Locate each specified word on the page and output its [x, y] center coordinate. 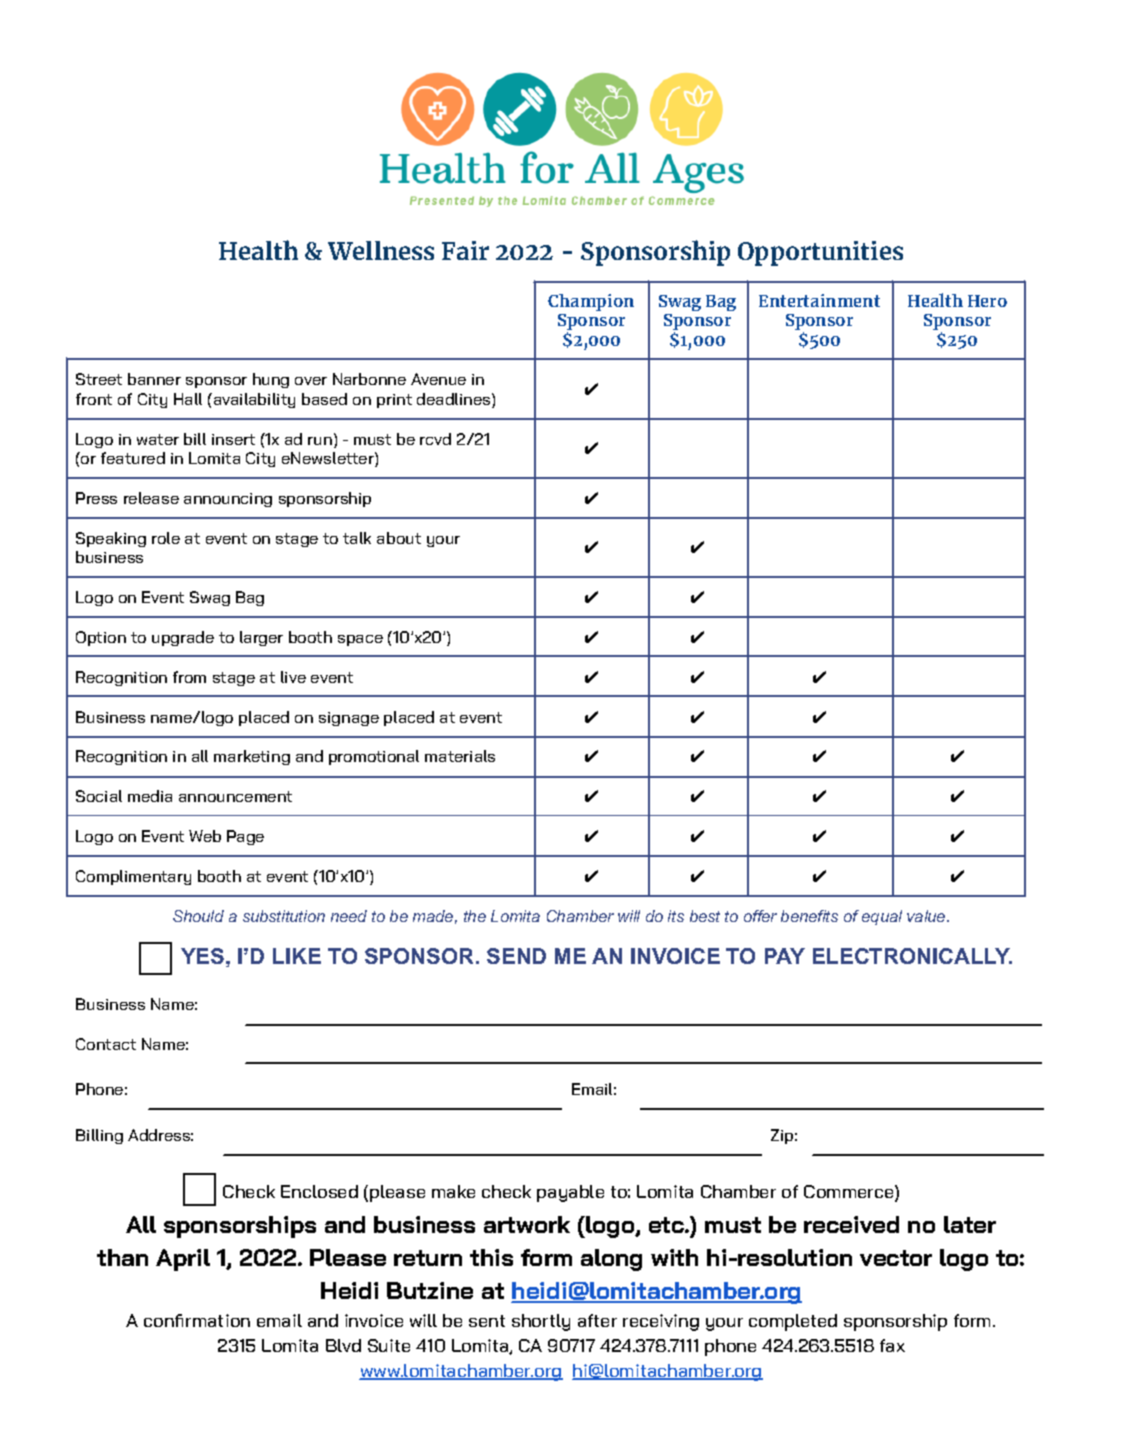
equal [882, 917]
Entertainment [819, 300]
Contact [106, 1044]
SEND [516, 956]
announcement [235, 796]
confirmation [197, 1320]
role [166, 538]
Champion [591, 302]
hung [271, 380]
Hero [987, 301]
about [399, 538]
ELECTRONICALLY [912, 956]
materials [460, 756]
